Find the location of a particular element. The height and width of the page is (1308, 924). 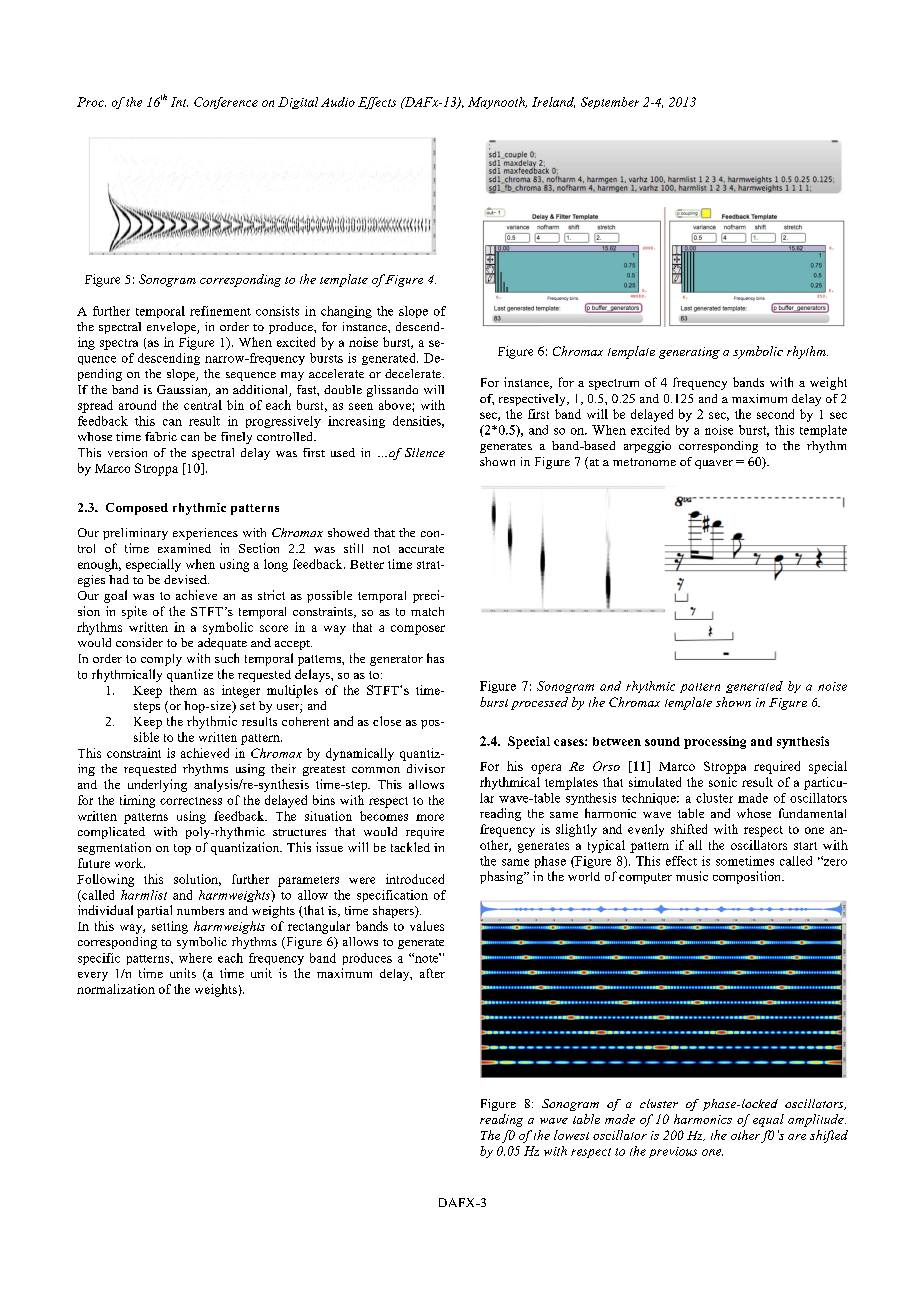

normalization is located at coordinates (116, 989).
